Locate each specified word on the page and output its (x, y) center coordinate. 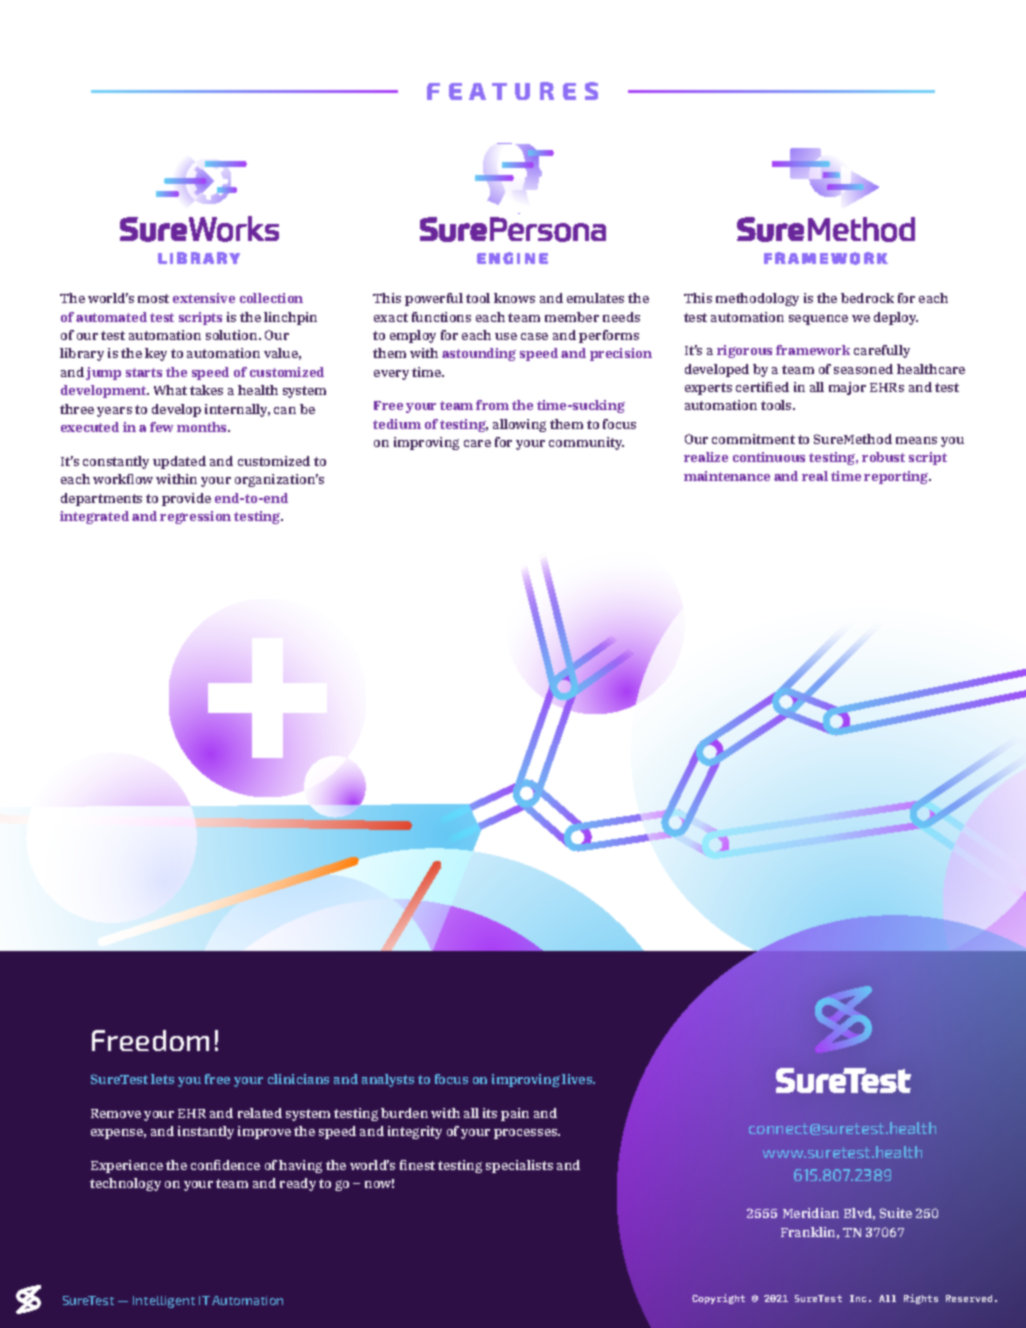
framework (813, 350)
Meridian (811, 1213)
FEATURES (512, 91)
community (586, 443)
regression (195, 517)
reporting (897, 477)
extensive (204, 298)
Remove (116, 1113)
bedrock (867, 298)
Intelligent (164, 1302)
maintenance (727, 476)
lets (162, 1079)
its (490, 1113)
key (156, 354)
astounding (479, 354)
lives (578, 1079)
